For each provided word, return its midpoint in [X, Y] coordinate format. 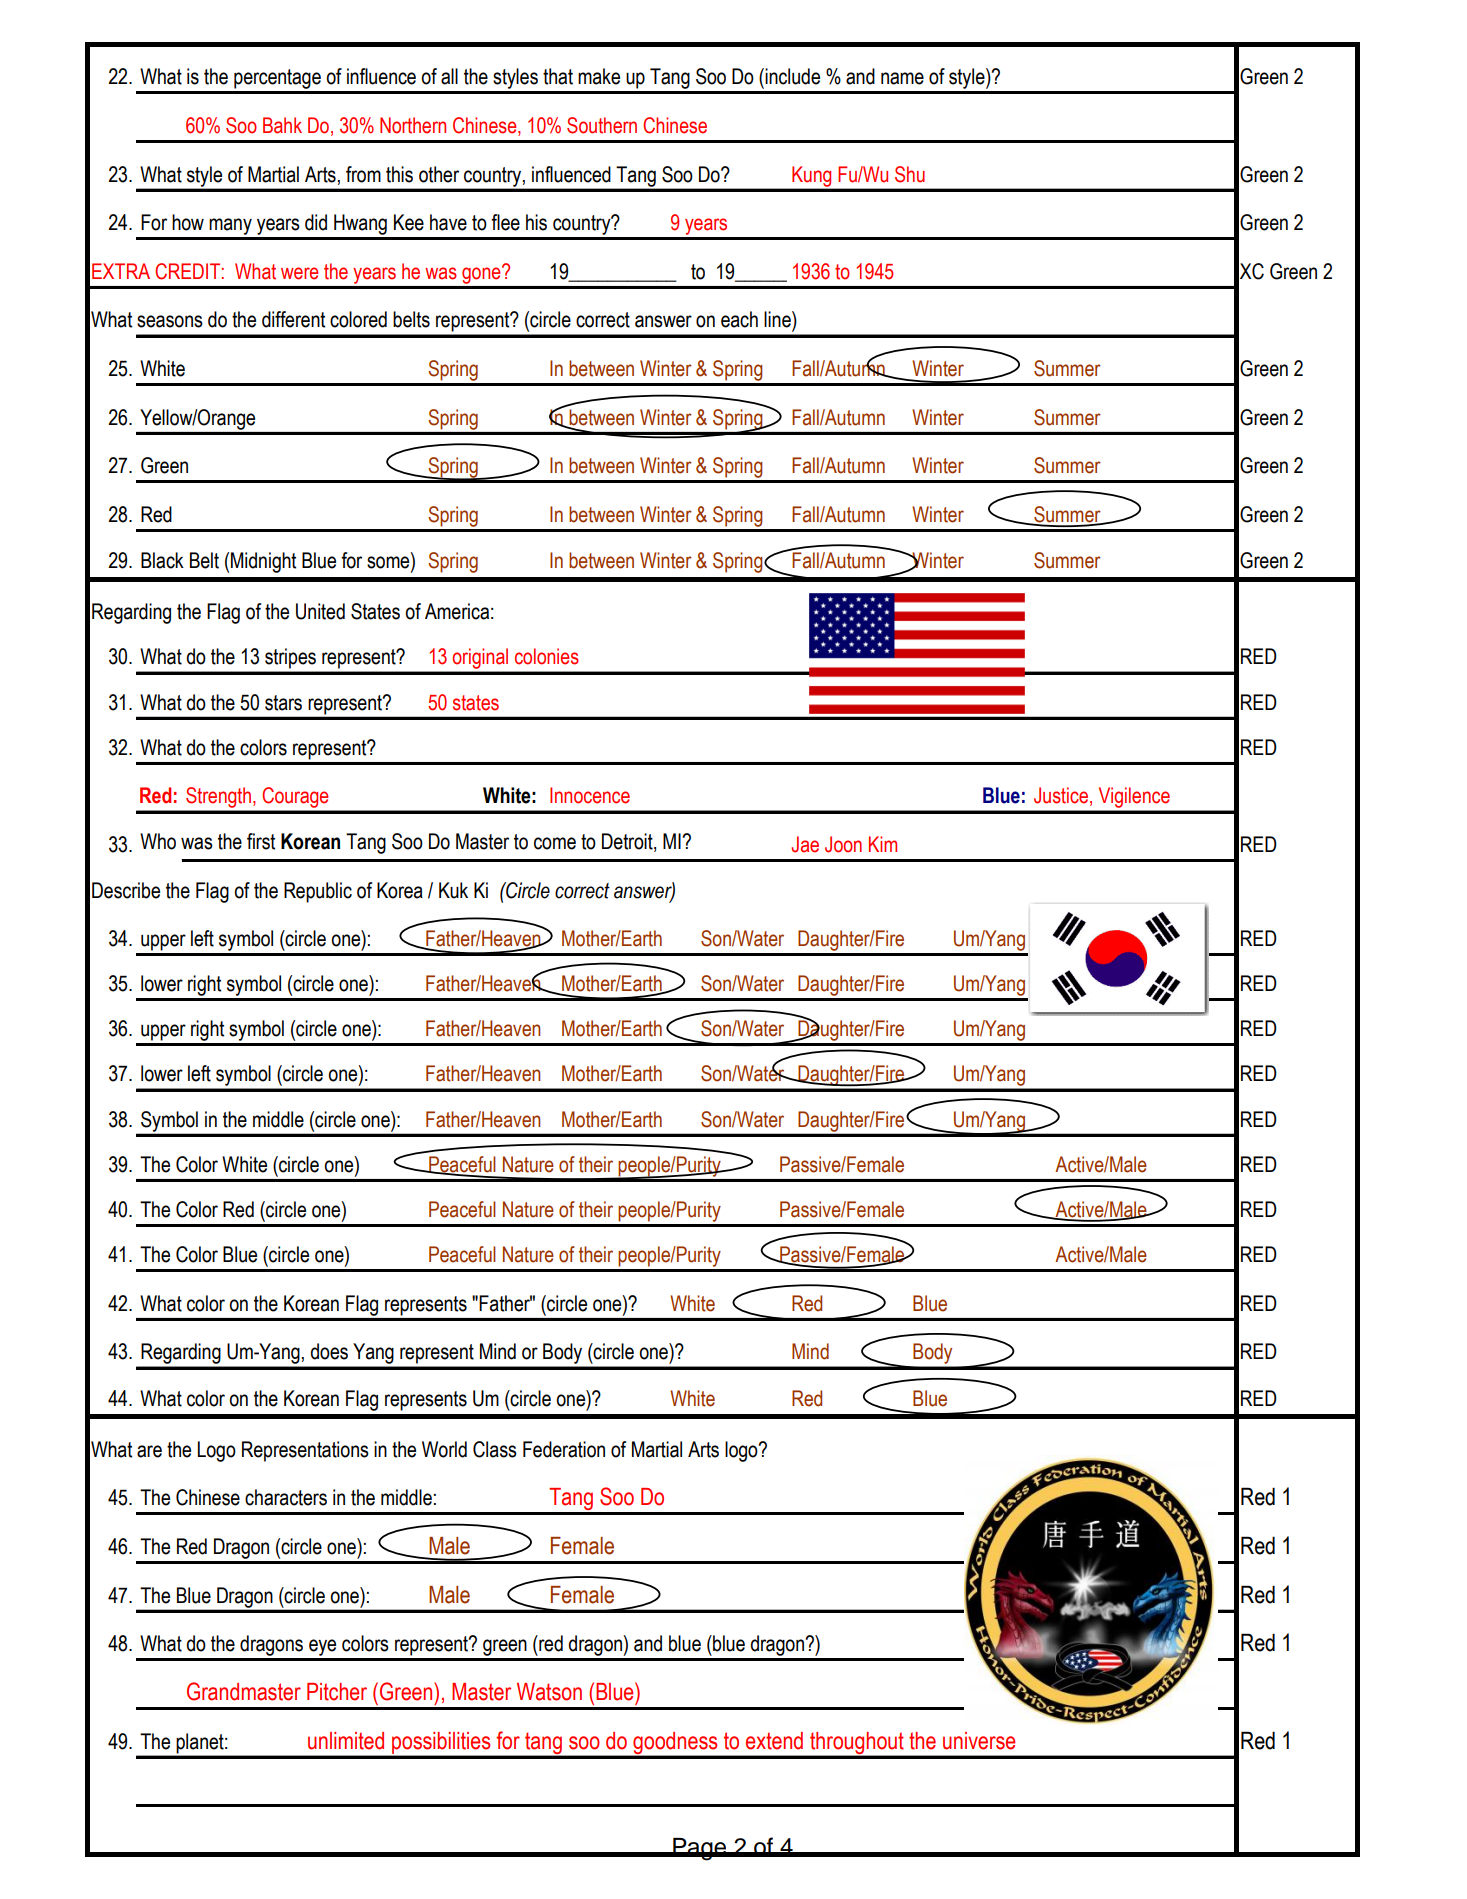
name [902, 78]
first [261, 841]
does [329, 1351]
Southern [602, 125]
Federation [564, 1449]
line [778, 319]
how [188, 222]
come [555, 843]
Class [495, 1449]
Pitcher [337, 1692]
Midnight [263, 562]
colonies [547, 656]
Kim [883, 844]
